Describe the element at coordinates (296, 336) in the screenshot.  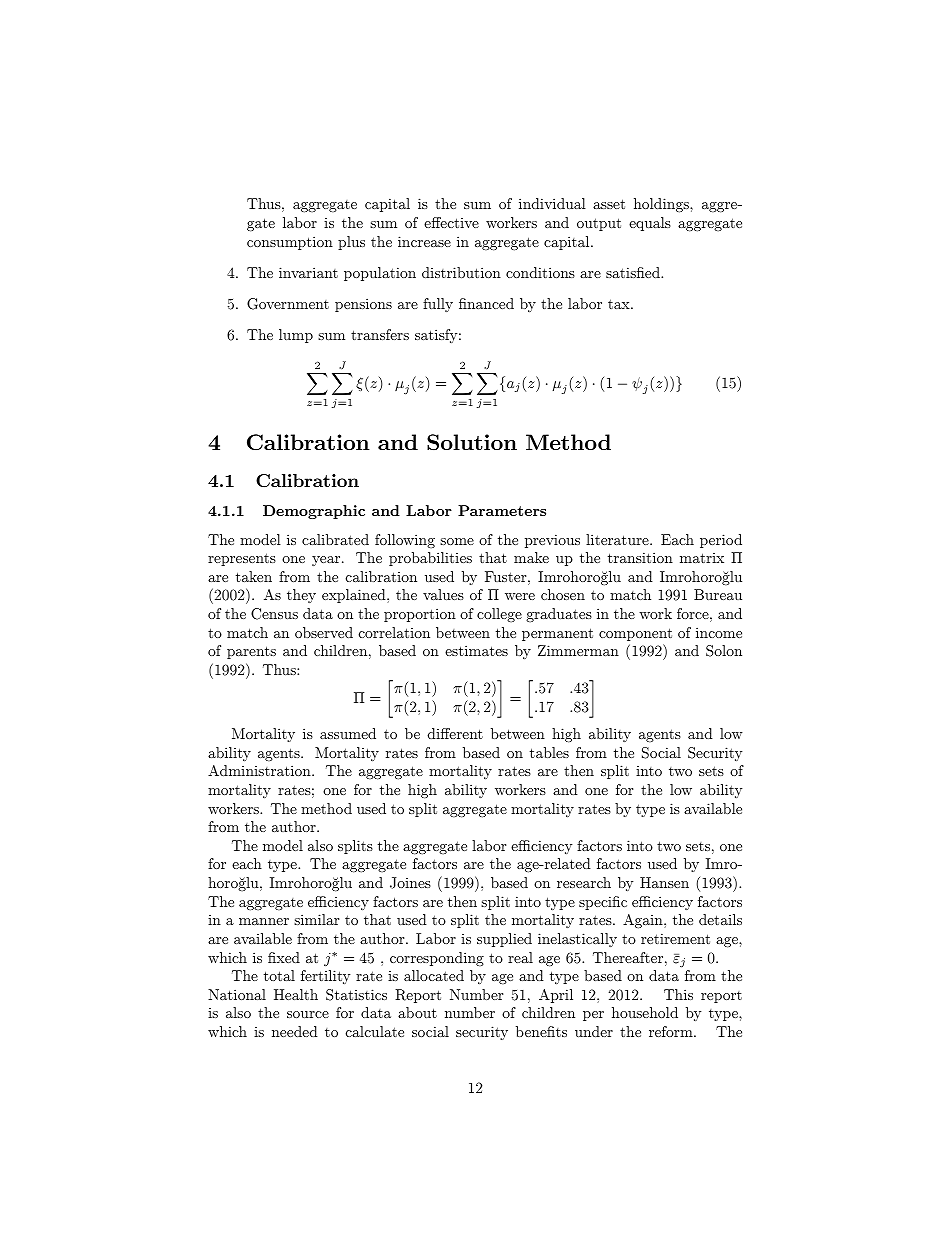
I see `lump` at that location.
